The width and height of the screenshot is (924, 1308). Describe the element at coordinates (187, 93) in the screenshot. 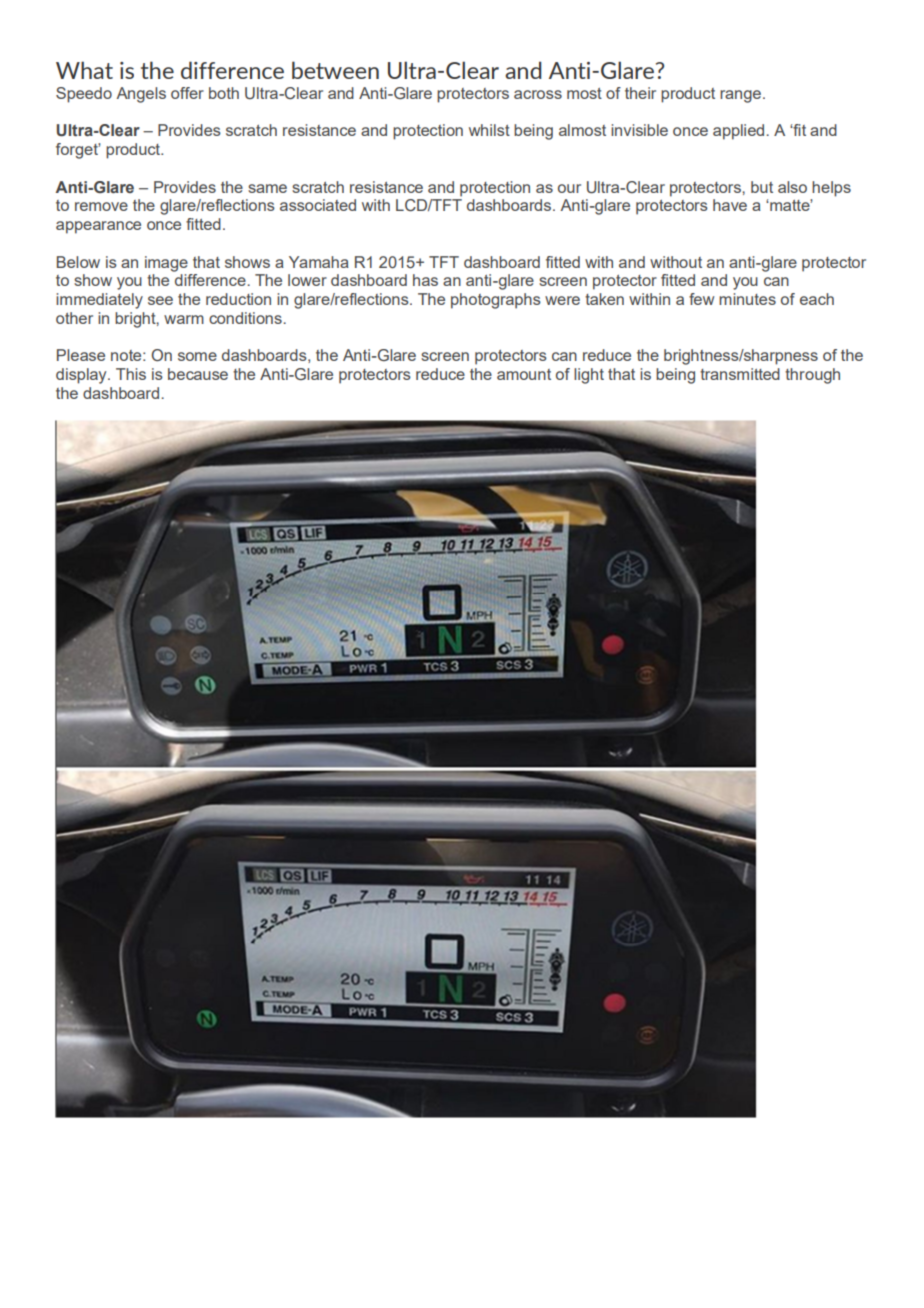

I see `offer` at that location.
